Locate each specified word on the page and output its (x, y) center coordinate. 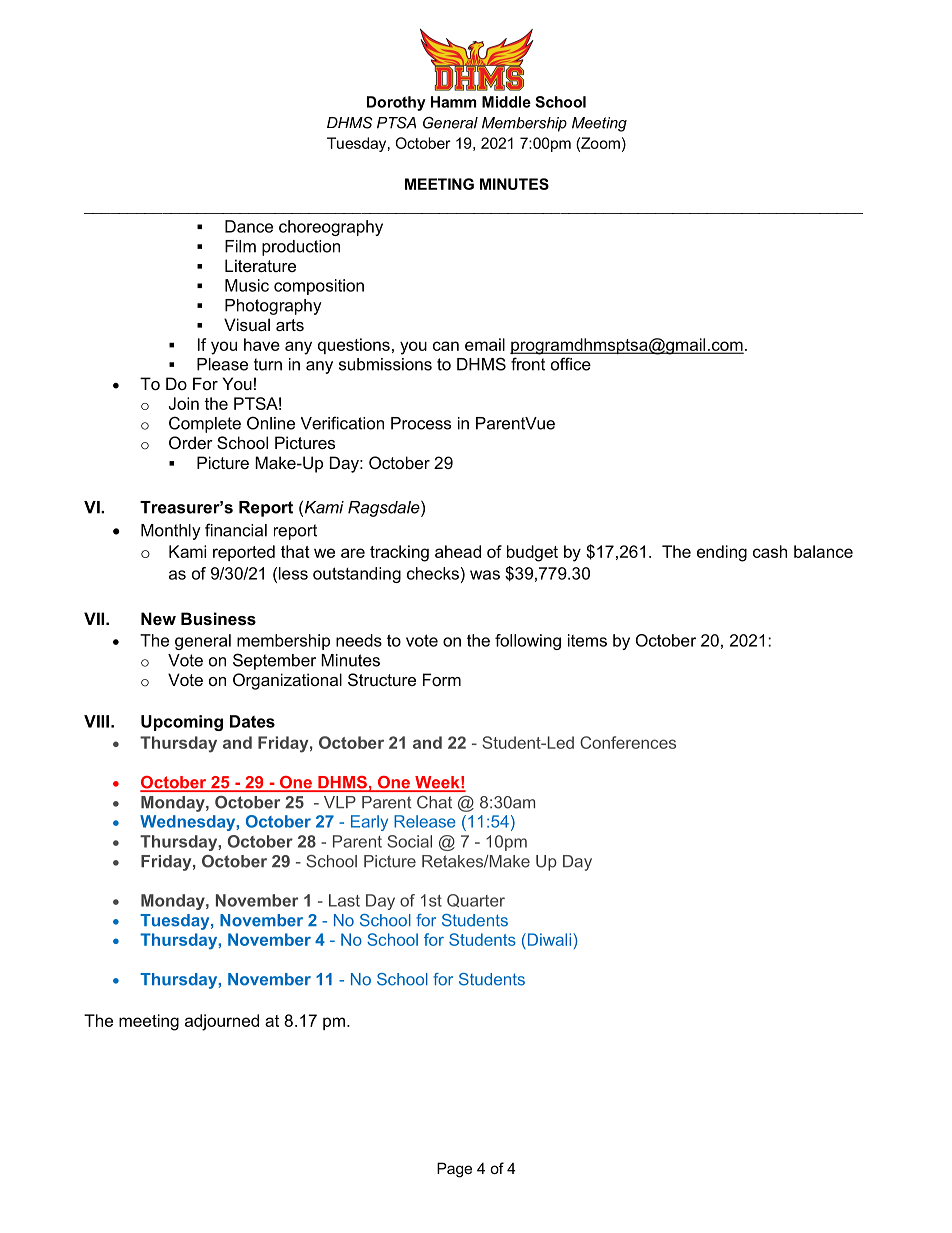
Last (344, 900)
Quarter (476, 900)
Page (454, 1170)
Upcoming (182, 723)
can (446, 346)
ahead (458, 551)
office (571, 364)
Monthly (171, 532)
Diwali (548, 939)
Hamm (453, 102)
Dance (249, 226)
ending (722, 553)
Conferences (628, 742)
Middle (506, 102)
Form (442, 679)
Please (222, 364)
